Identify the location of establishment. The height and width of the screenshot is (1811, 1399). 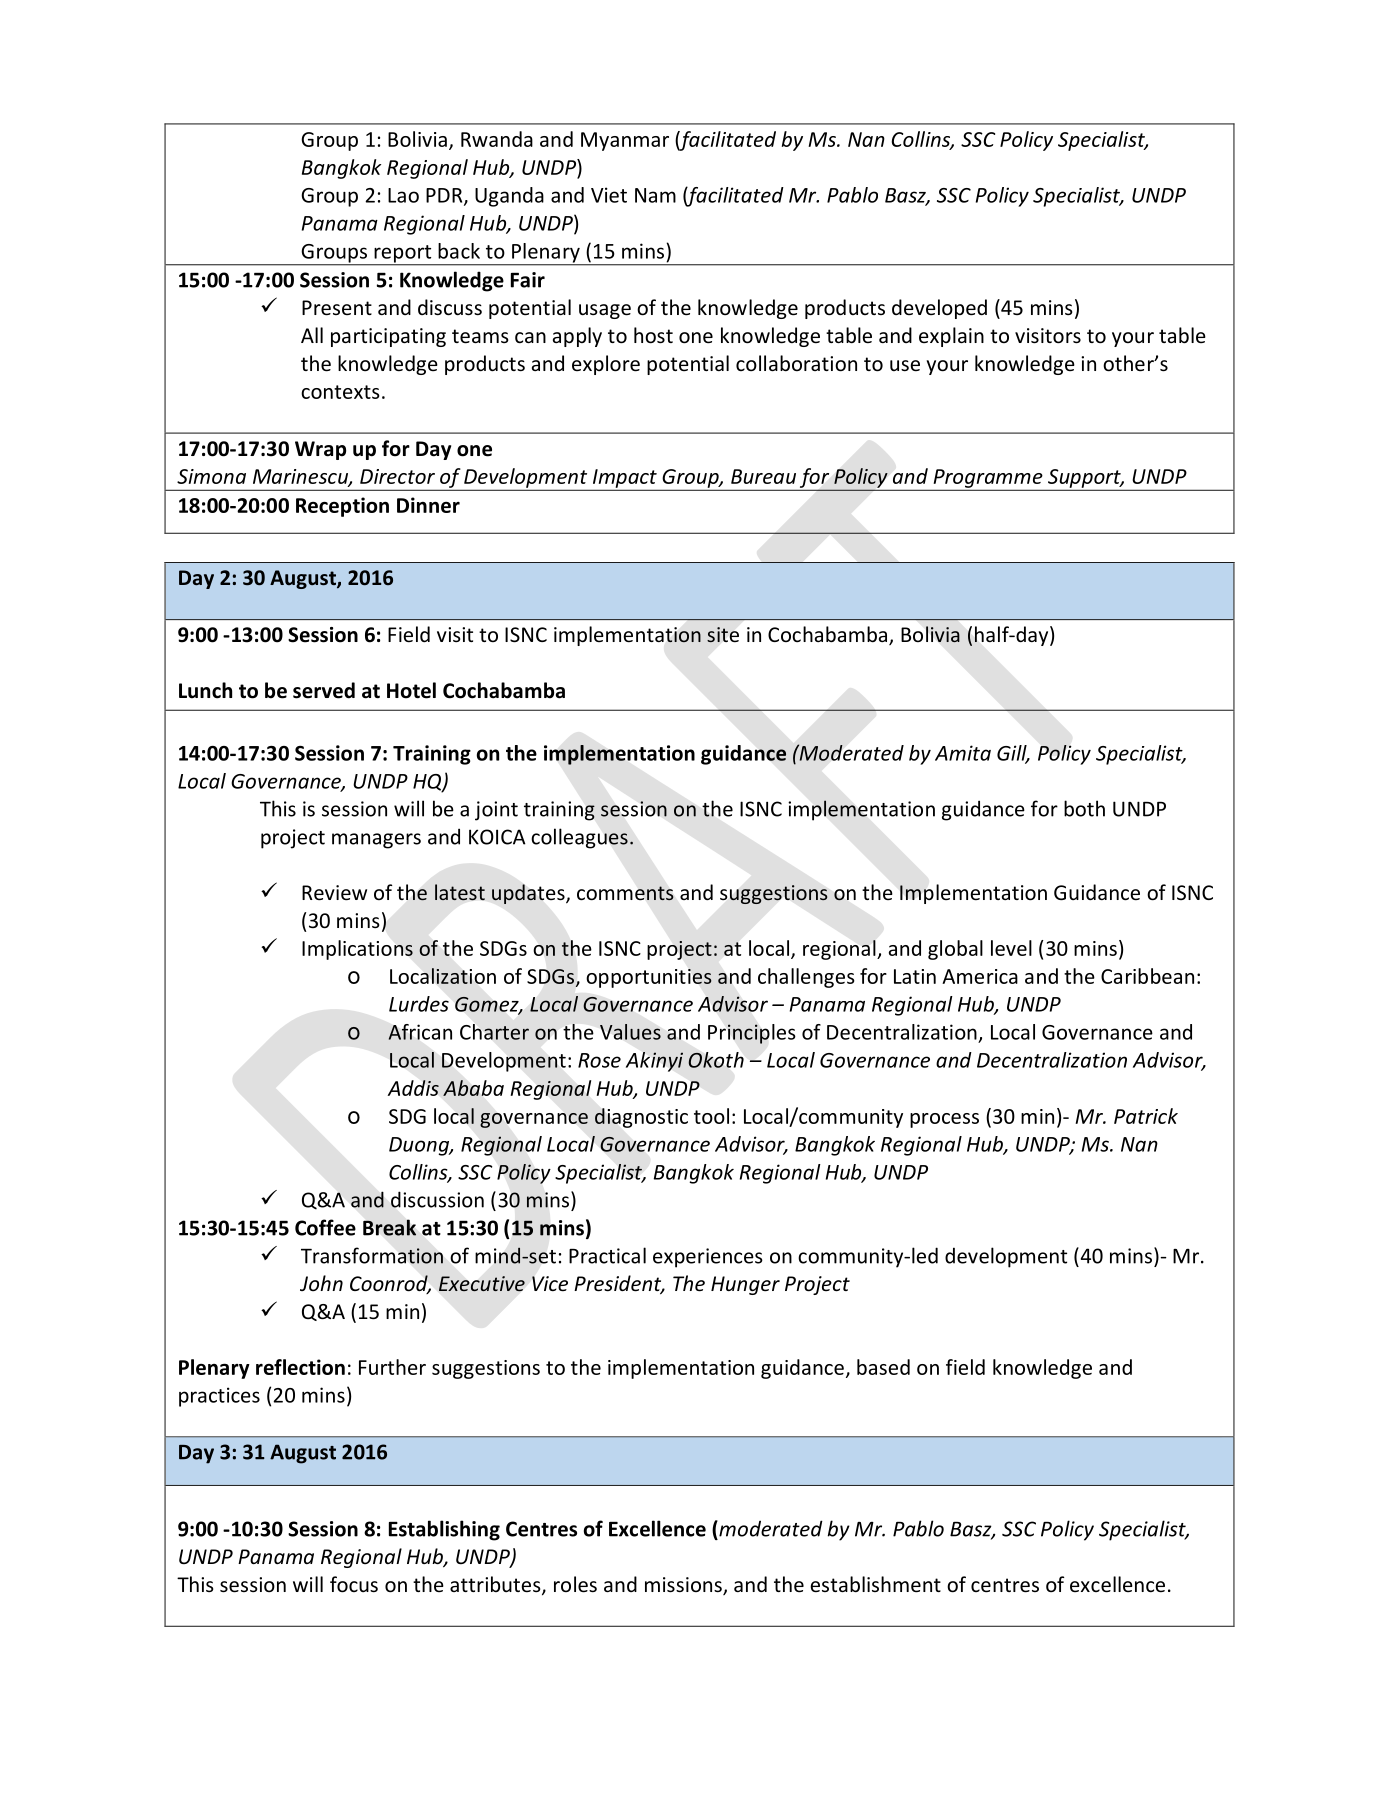
(875, 1584).
